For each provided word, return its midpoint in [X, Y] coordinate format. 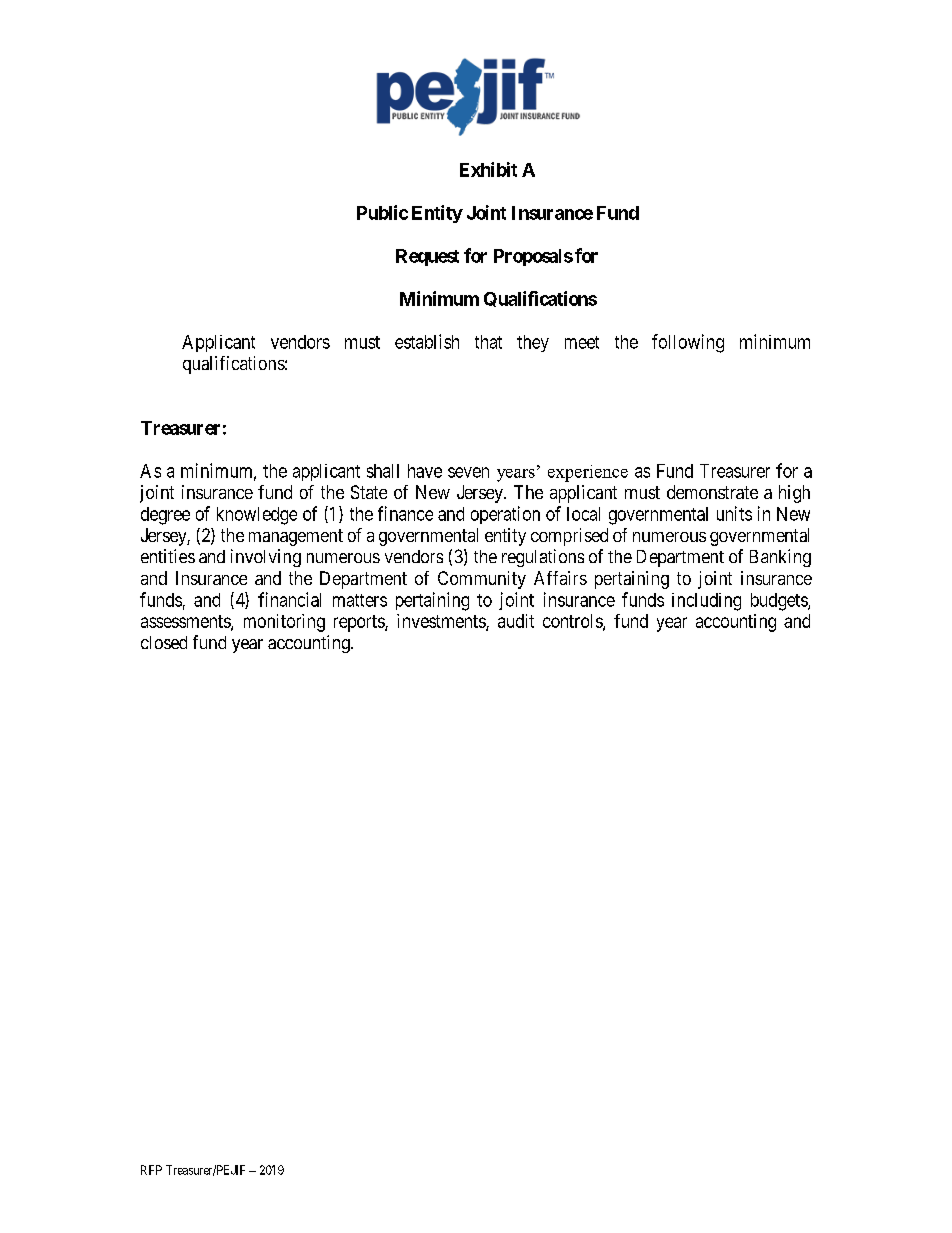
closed [164, 642]
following [688, 343]
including [706, 602]
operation [505, 515]
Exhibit [488, 169]
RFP [151, 1170]
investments [442, 622]
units [734, 513]
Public [382, 212]
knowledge [257, 516]
